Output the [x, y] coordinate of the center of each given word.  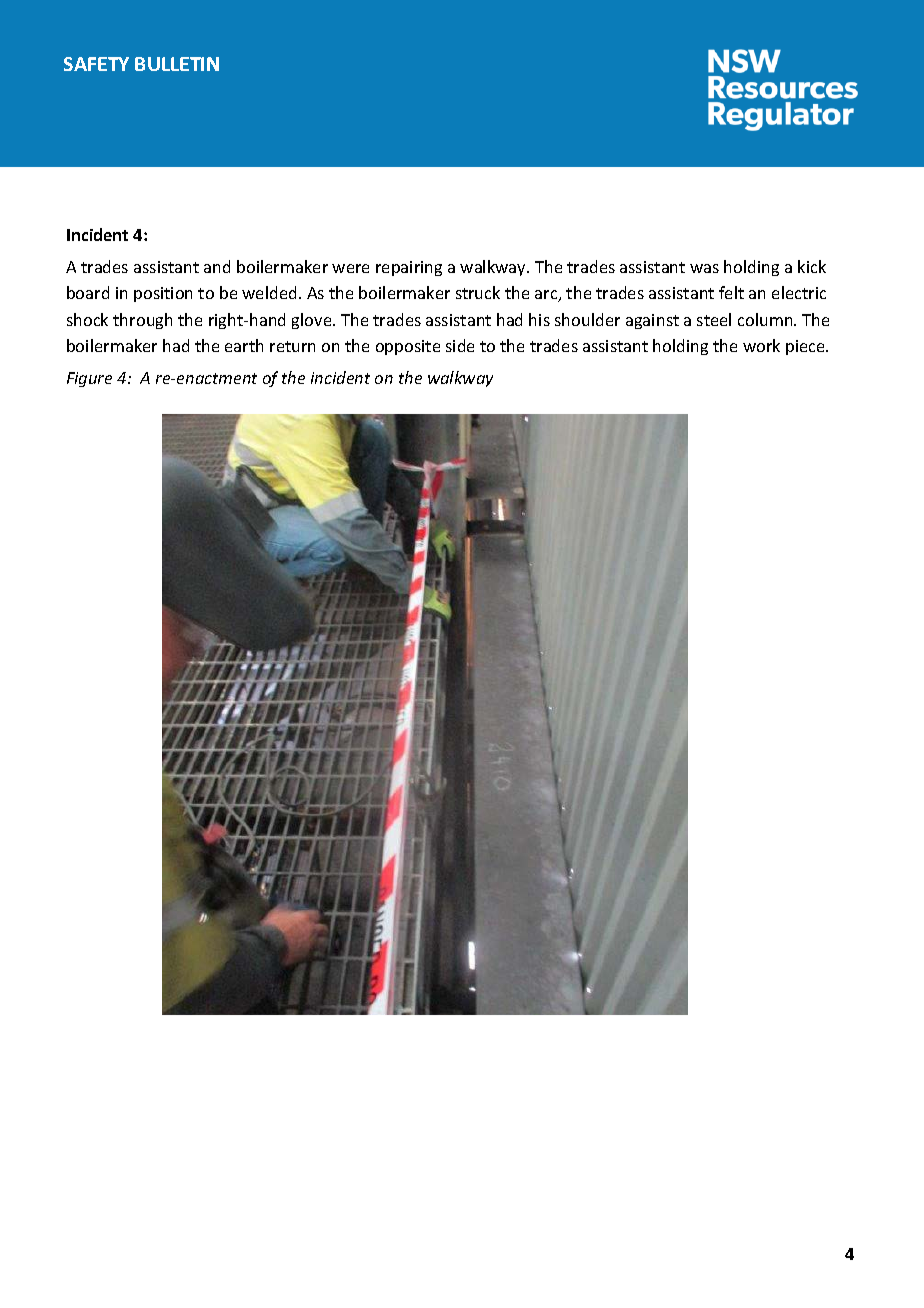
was [704, 268]
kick [812, 266]
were [350, 268]
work [761, 345]
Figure [89, 379]
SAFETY [96, 64]
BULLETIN [177, 64]
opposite [408, 347]
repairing [409, 268]
